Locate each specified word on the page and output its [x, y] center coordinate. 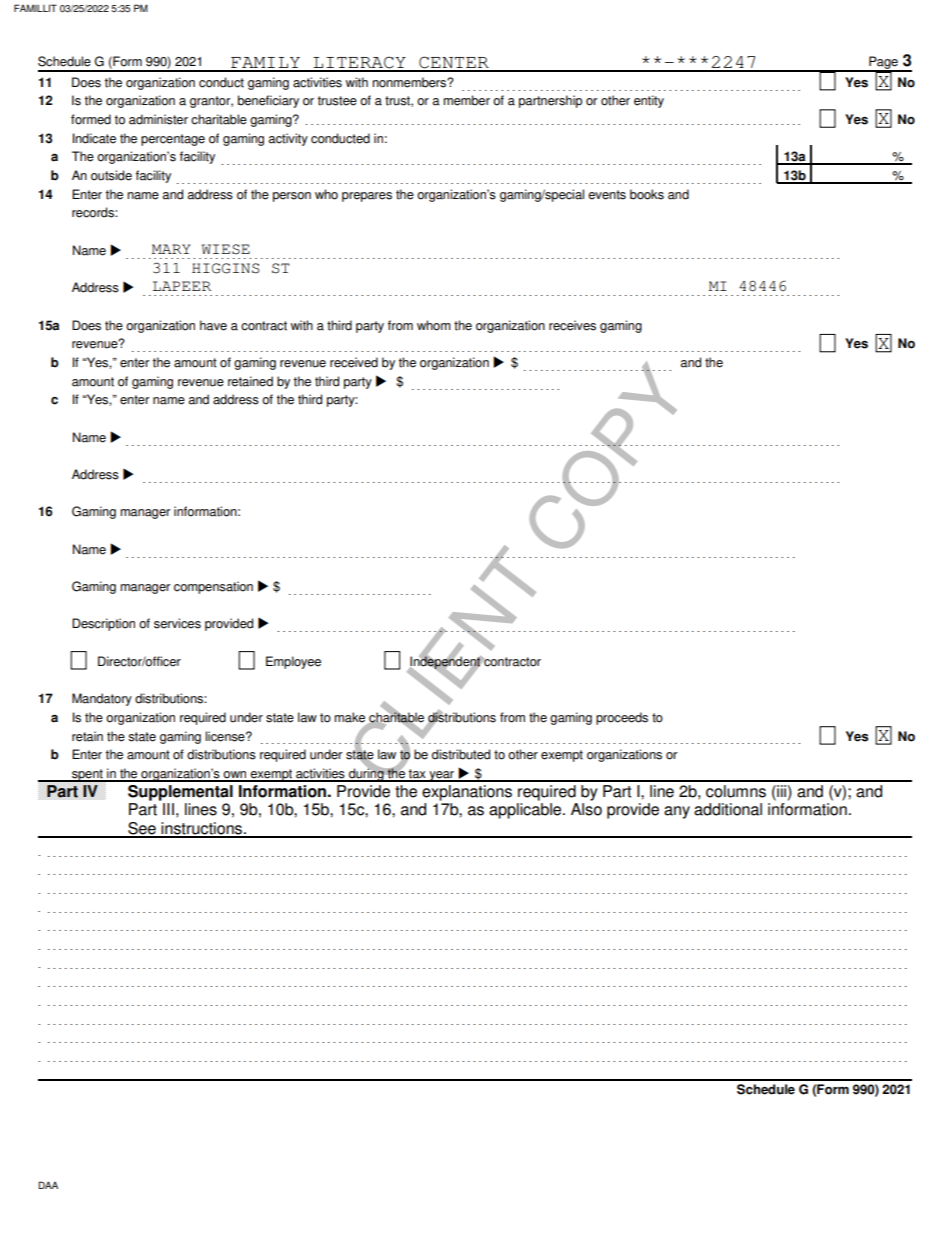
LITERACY [359, 63]
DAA [48, 1185]
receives [572, 325]
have [213, 325]
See [142, 829]
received [354, 362]
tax [417, 775]
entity [649, 101]
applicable [526, 811]
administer [158, 119]
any [677, 812]
